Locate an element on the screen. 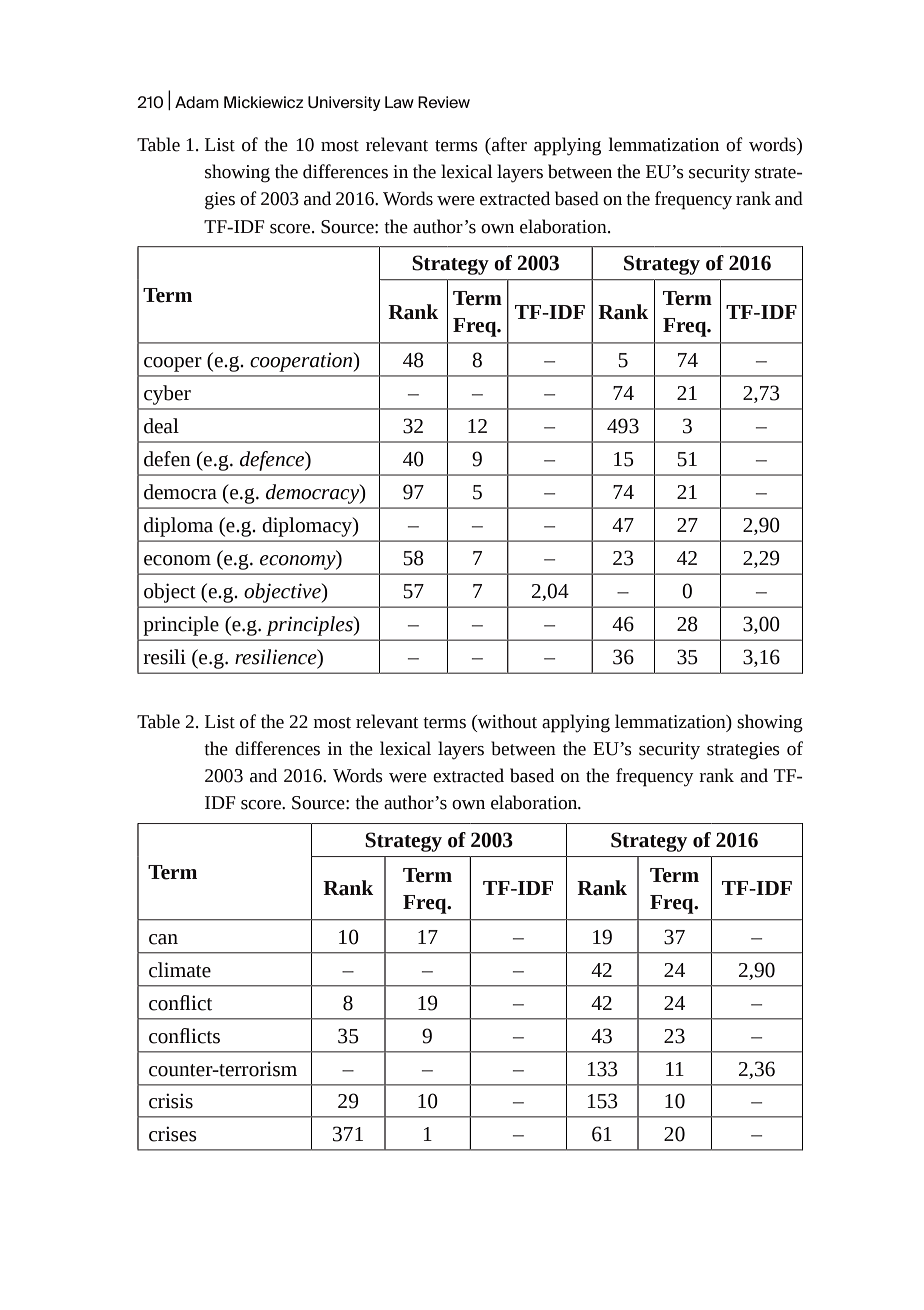 The height and width of the screenshot is (1310, 924). deal is located at coordinates (161, 426).
